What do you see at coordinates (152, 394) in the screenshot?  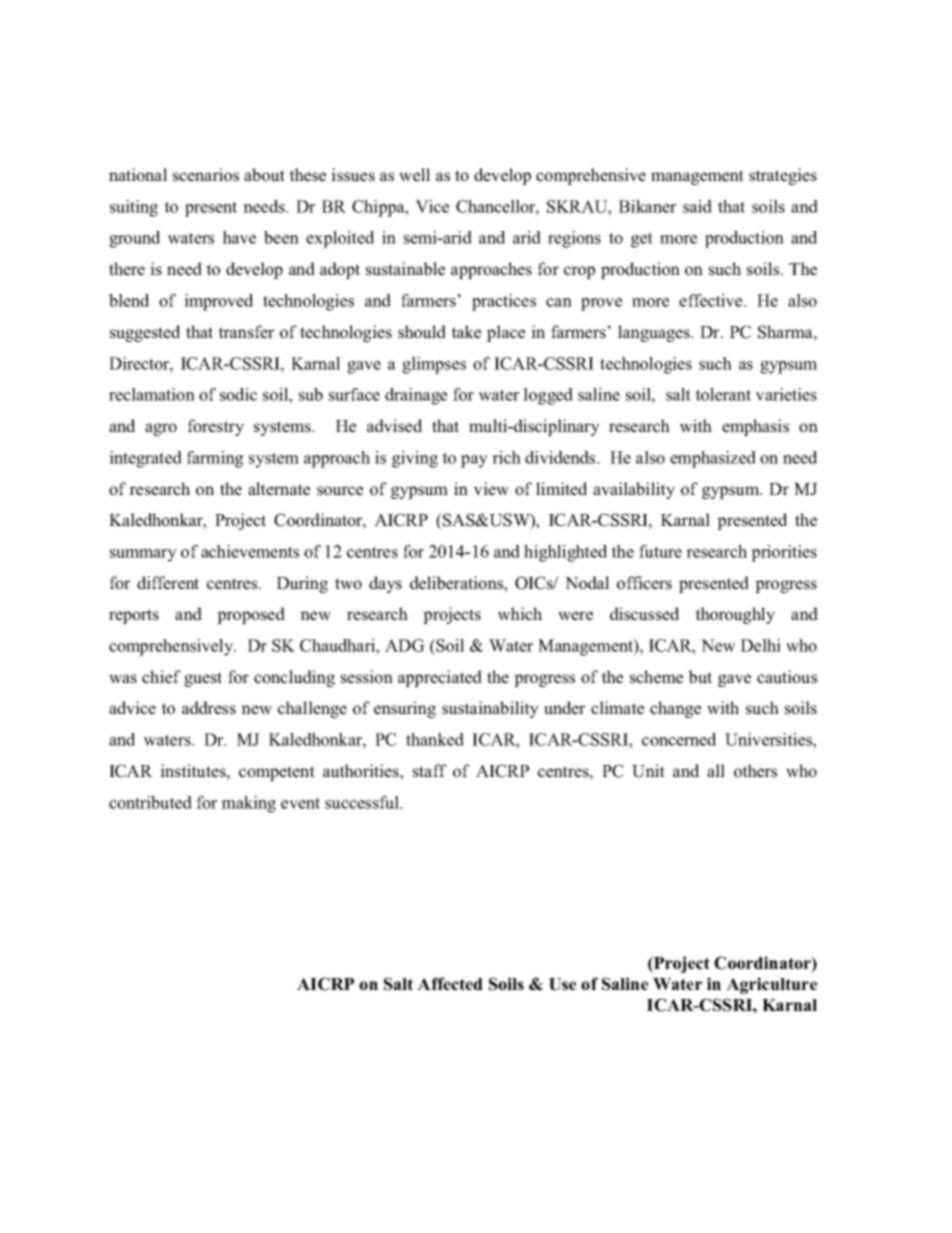 I see `reclamation` at bounding box center [152, 394].
